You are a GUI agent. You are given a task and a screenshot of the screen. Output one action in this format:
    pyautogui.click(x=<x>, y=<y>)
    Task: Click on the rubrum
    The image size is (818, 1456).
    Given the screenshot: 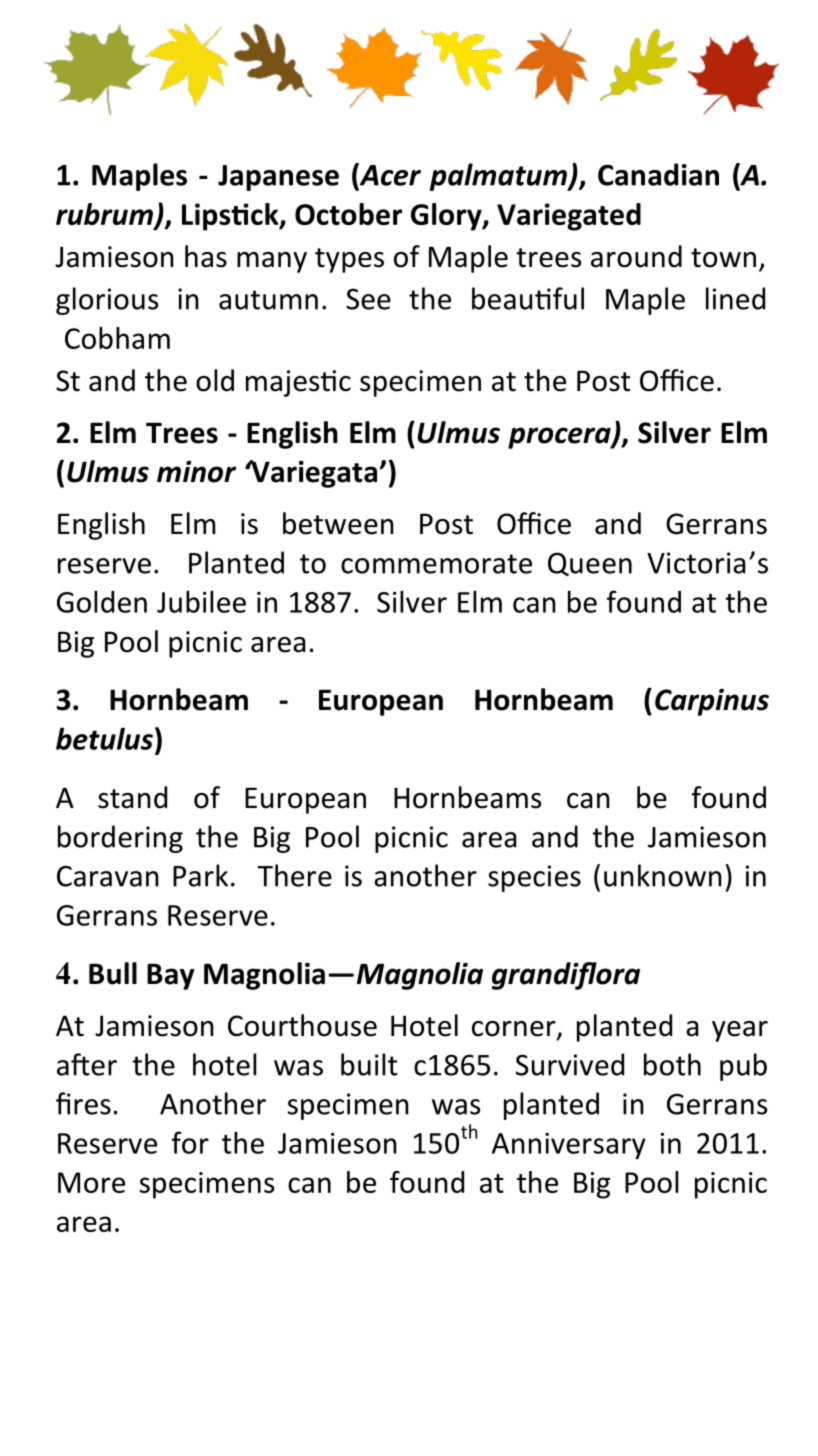 What is the action you would take?
    pyautogui.click(x=104, y=214)
